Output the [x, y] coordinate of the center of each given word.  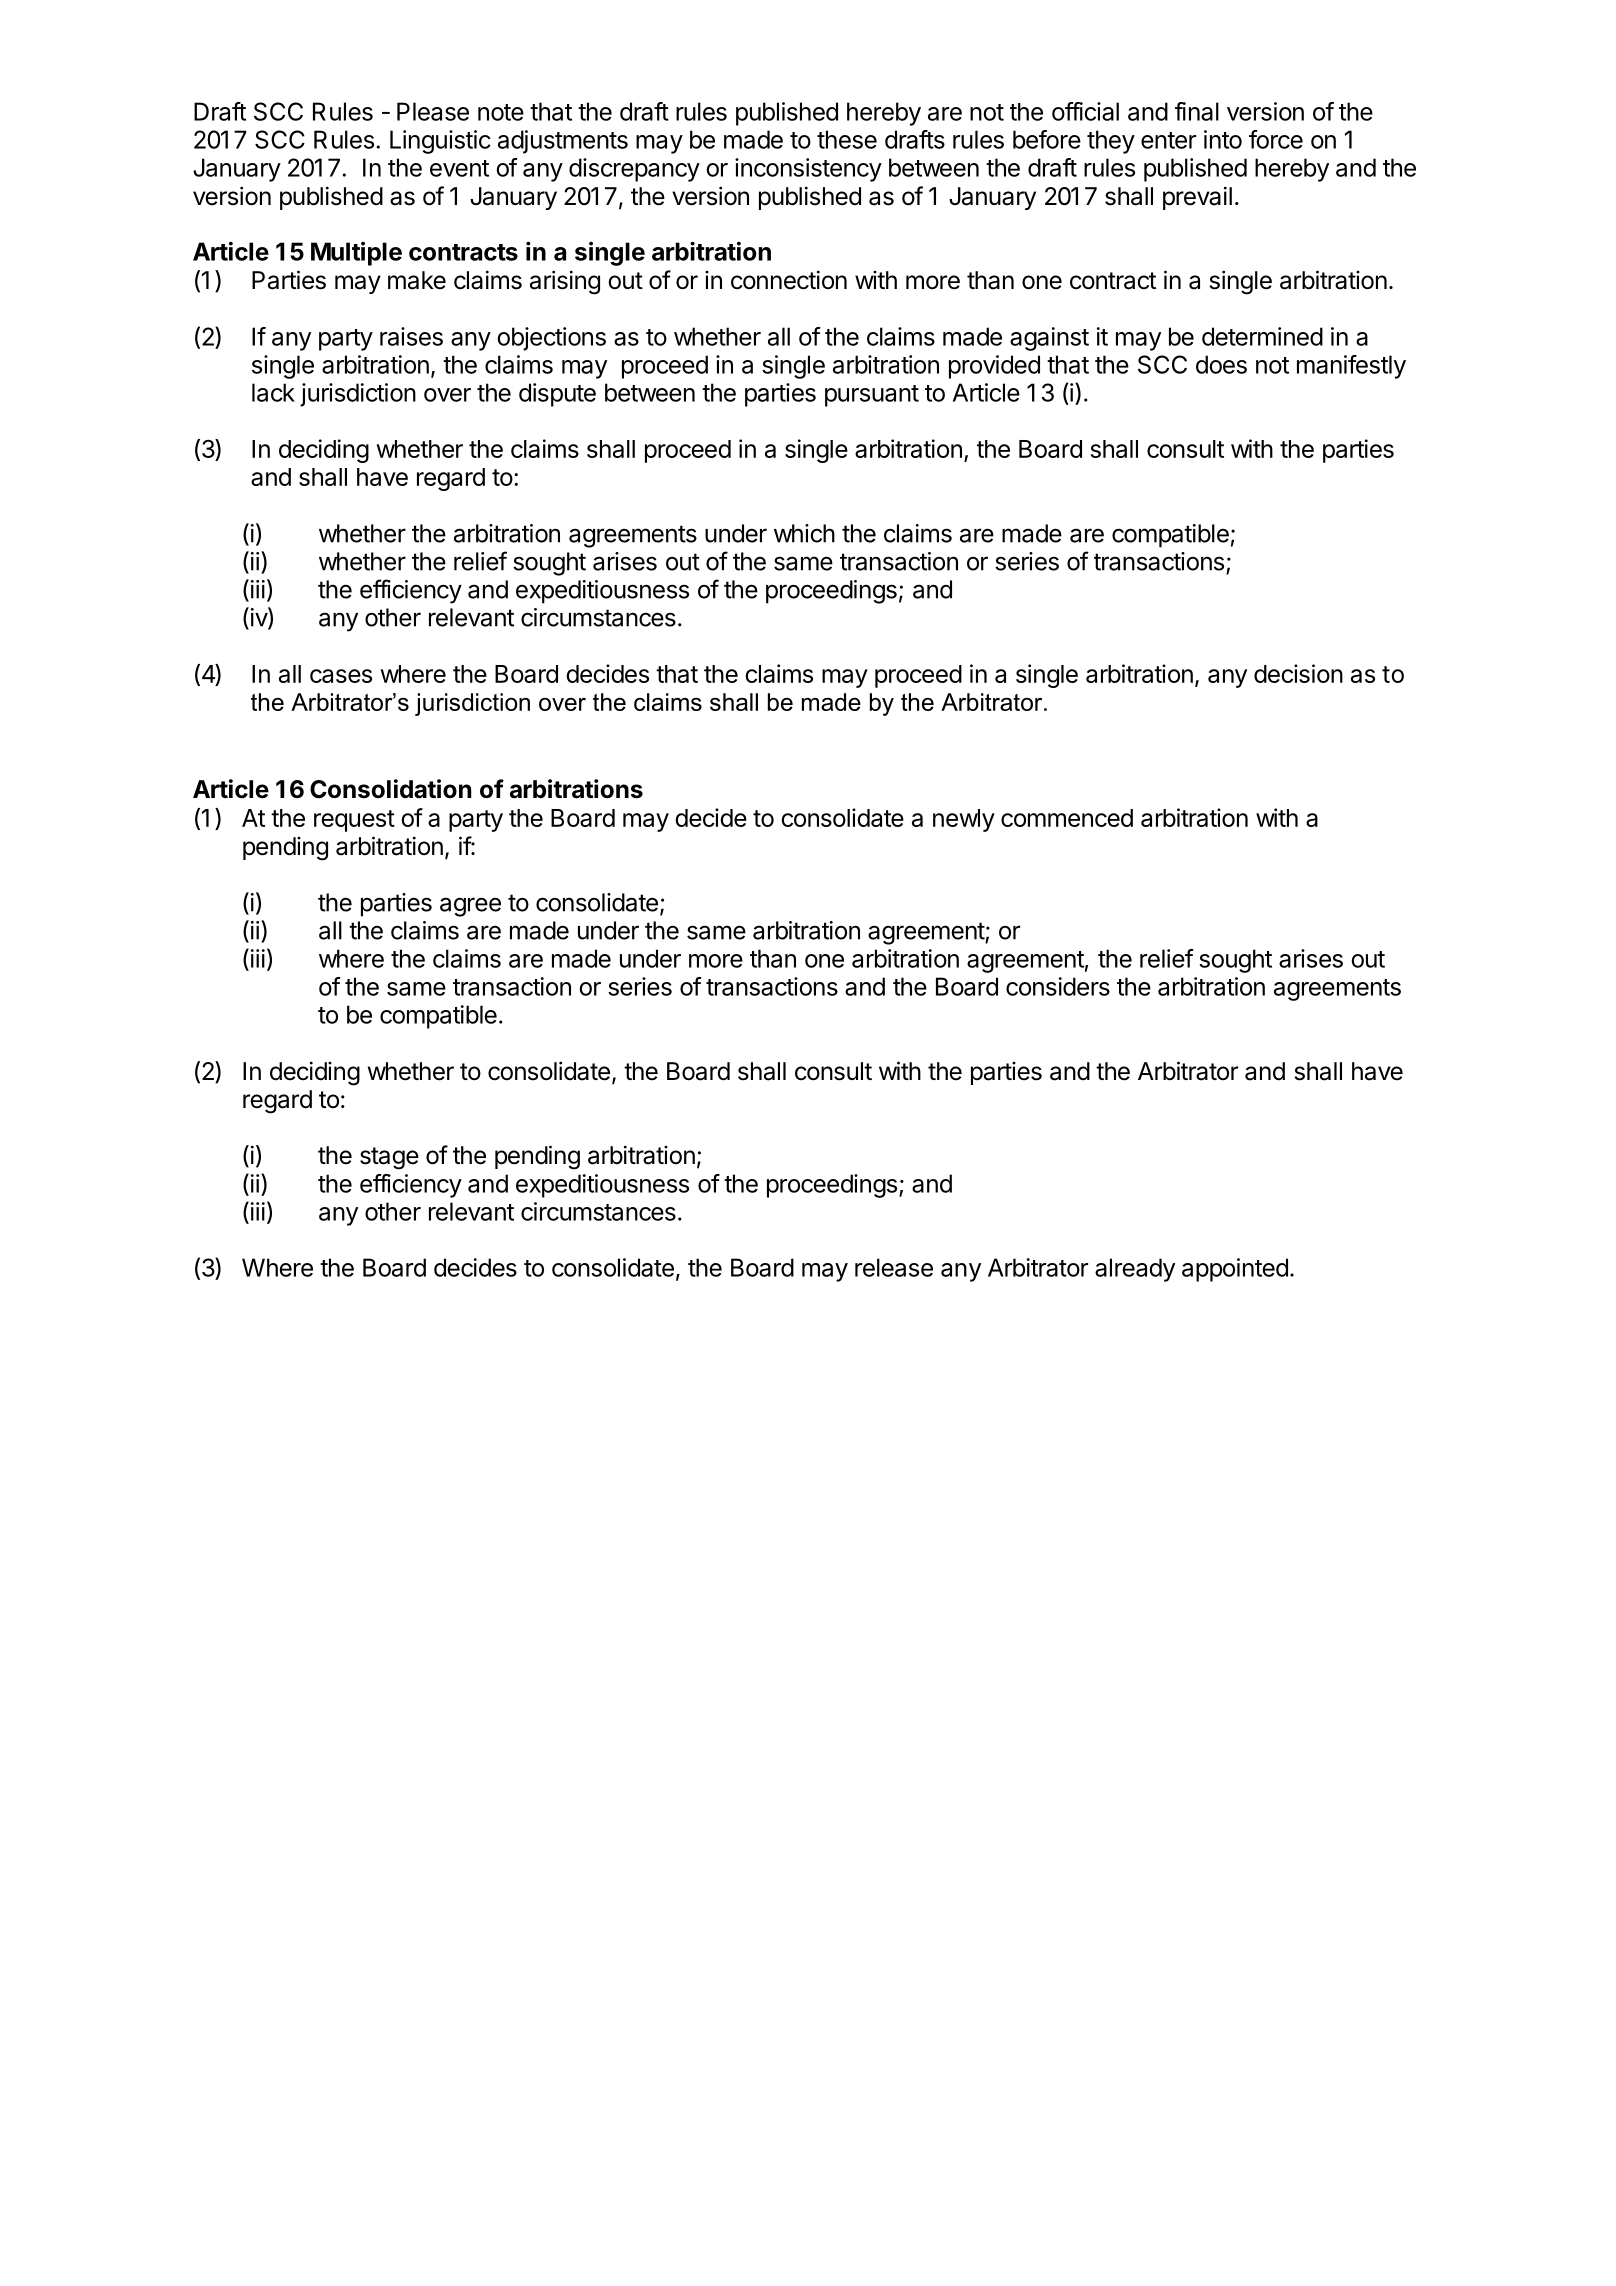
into [1223, 139]
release [894, 1267]
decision [1298, 673]
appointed [1235, 1270]
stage [389, 1158]
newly [964, 820]
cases [341, 676]
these [847, 139]
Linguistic [440, 142]
